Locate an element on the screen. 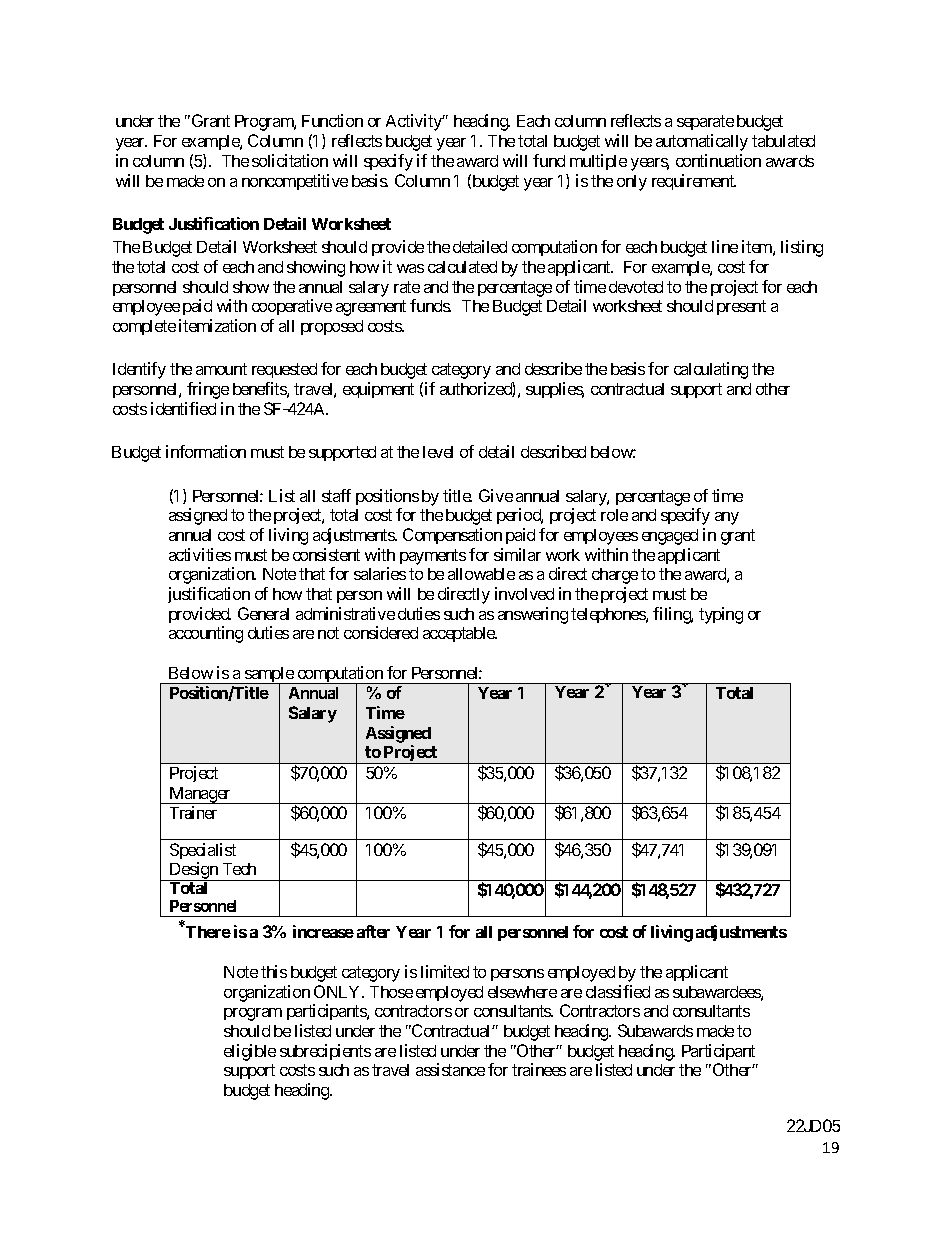  solicitation is located at coordinates (290, 160).
